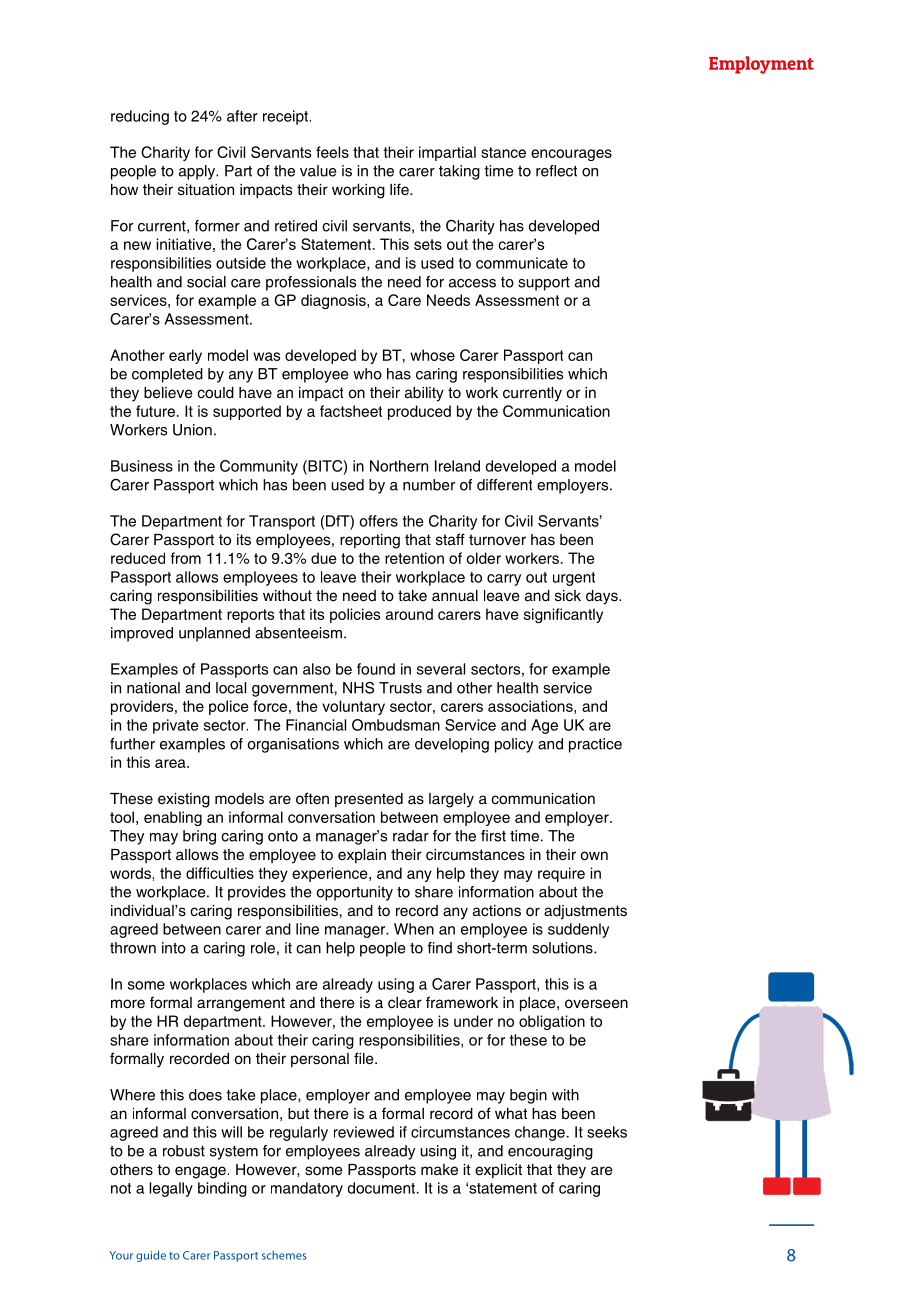 The image size is (924, 1308). I want to click on number, so click(429, 485).
